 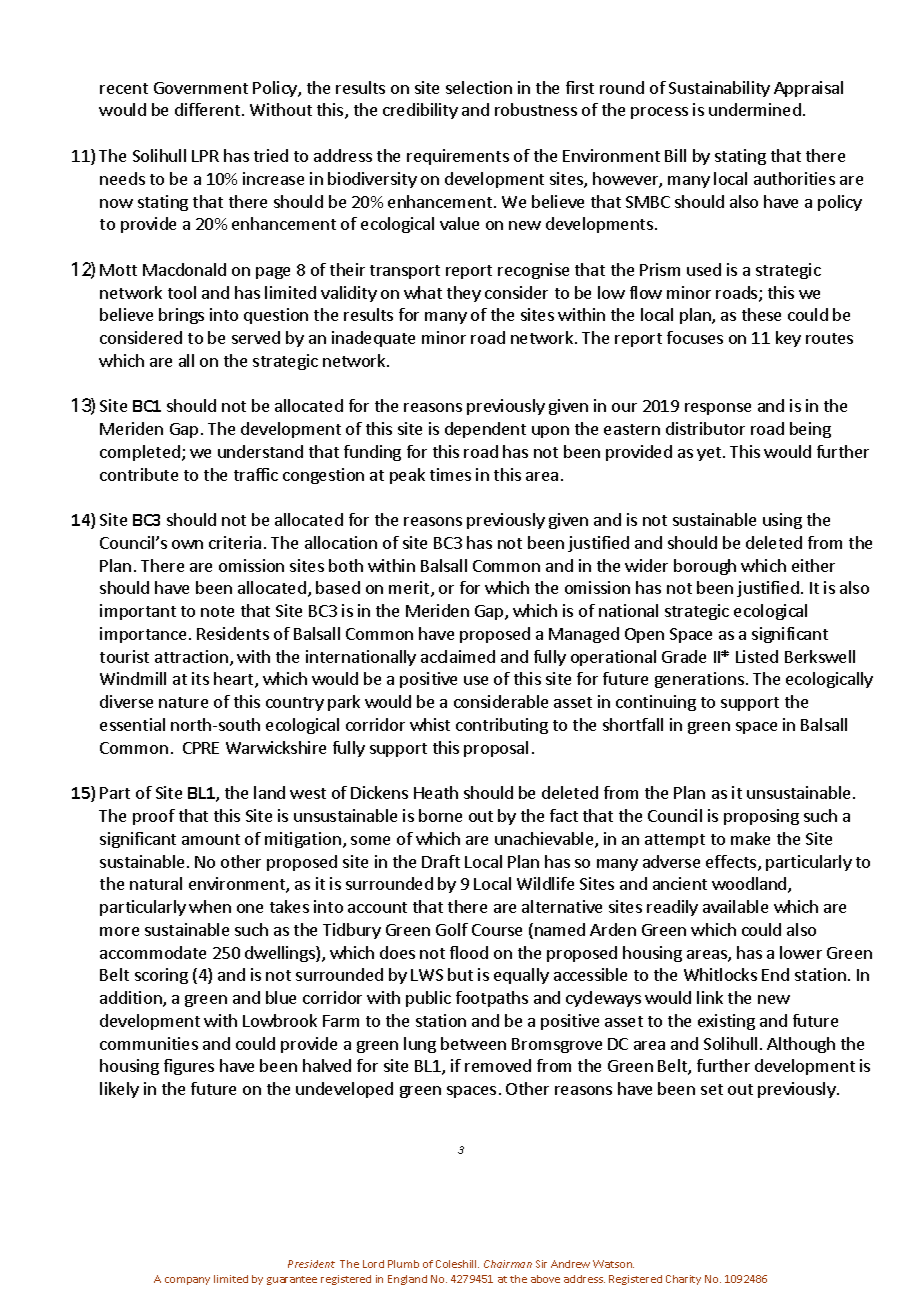 What do you see at coordinates (508, 1264) in the screenshot?
I see `Chairman` at bounding box center [508, 1264].
